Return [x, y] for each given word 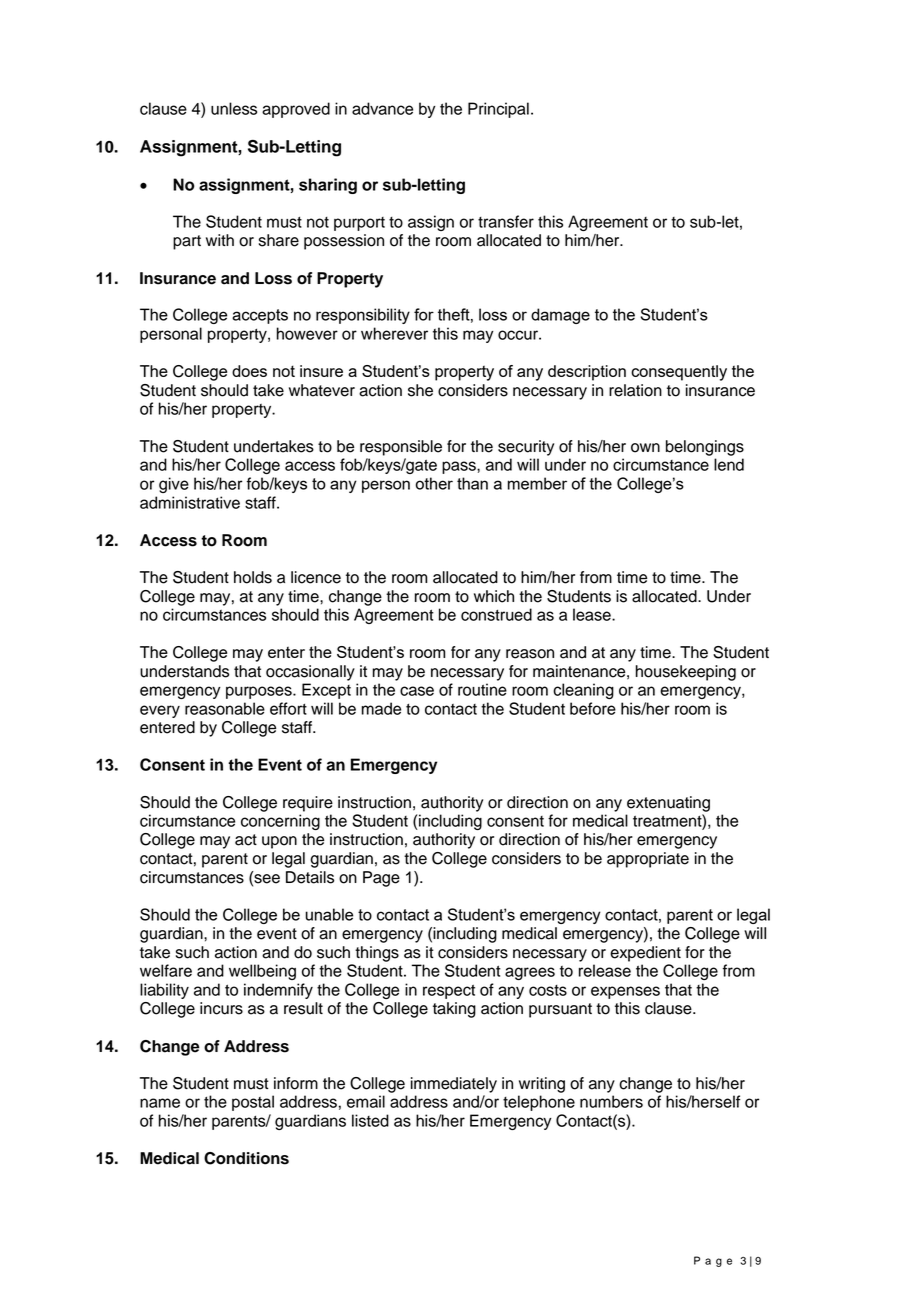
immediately [454, 1085]
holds [253, 577]
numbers [611, 1101]
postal [253, 1103]
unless [234, 108]
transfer [506, 221]
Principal [498, 110]
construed [496, 614]
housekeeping [686, 673]
